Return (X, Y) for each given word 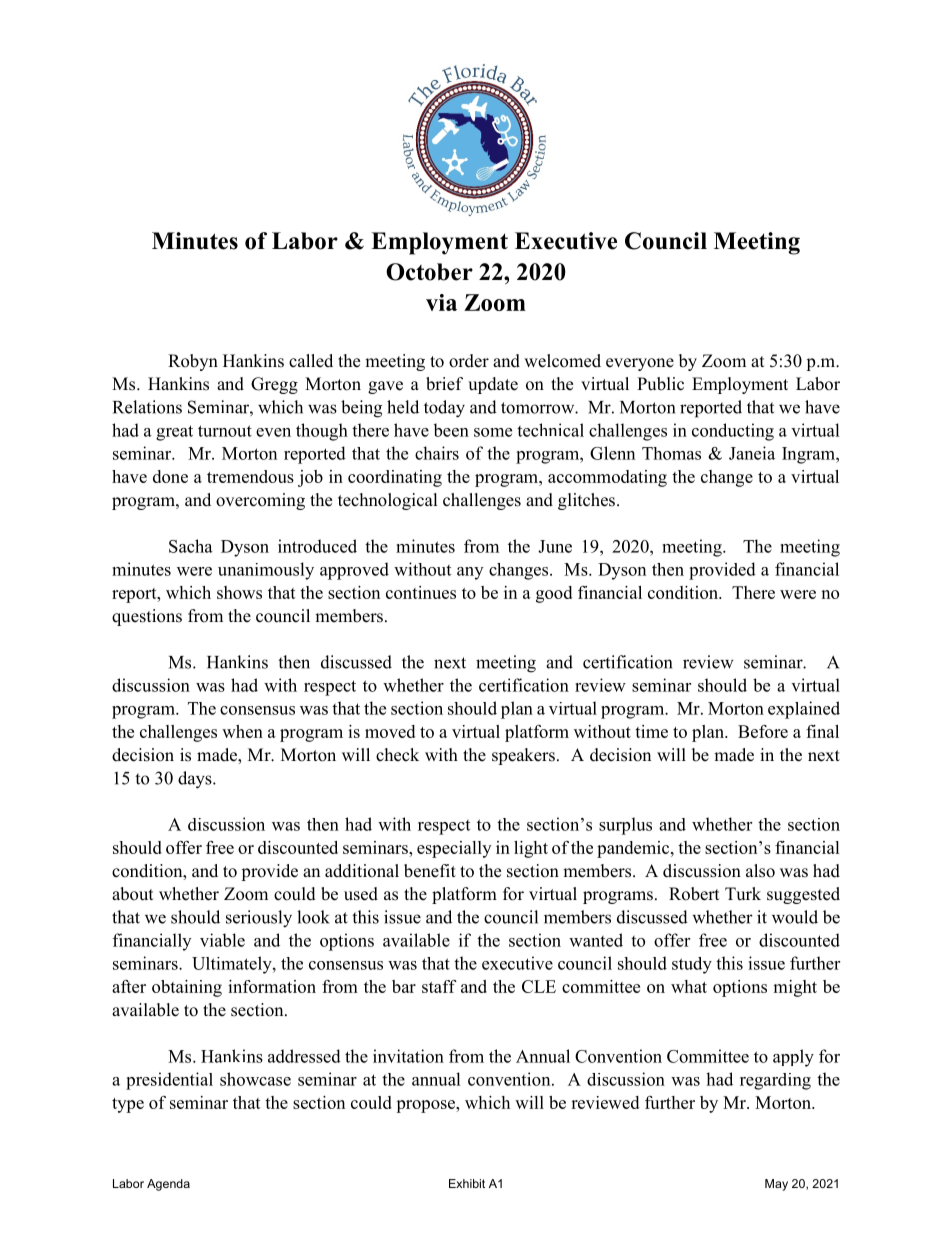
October (429, 272)
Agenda (168, 1185)
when (242, 731)
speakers (523, 756)
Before (763, 731)
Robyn (193, 362)
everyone (640, 364)
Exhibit (467, 1183)
